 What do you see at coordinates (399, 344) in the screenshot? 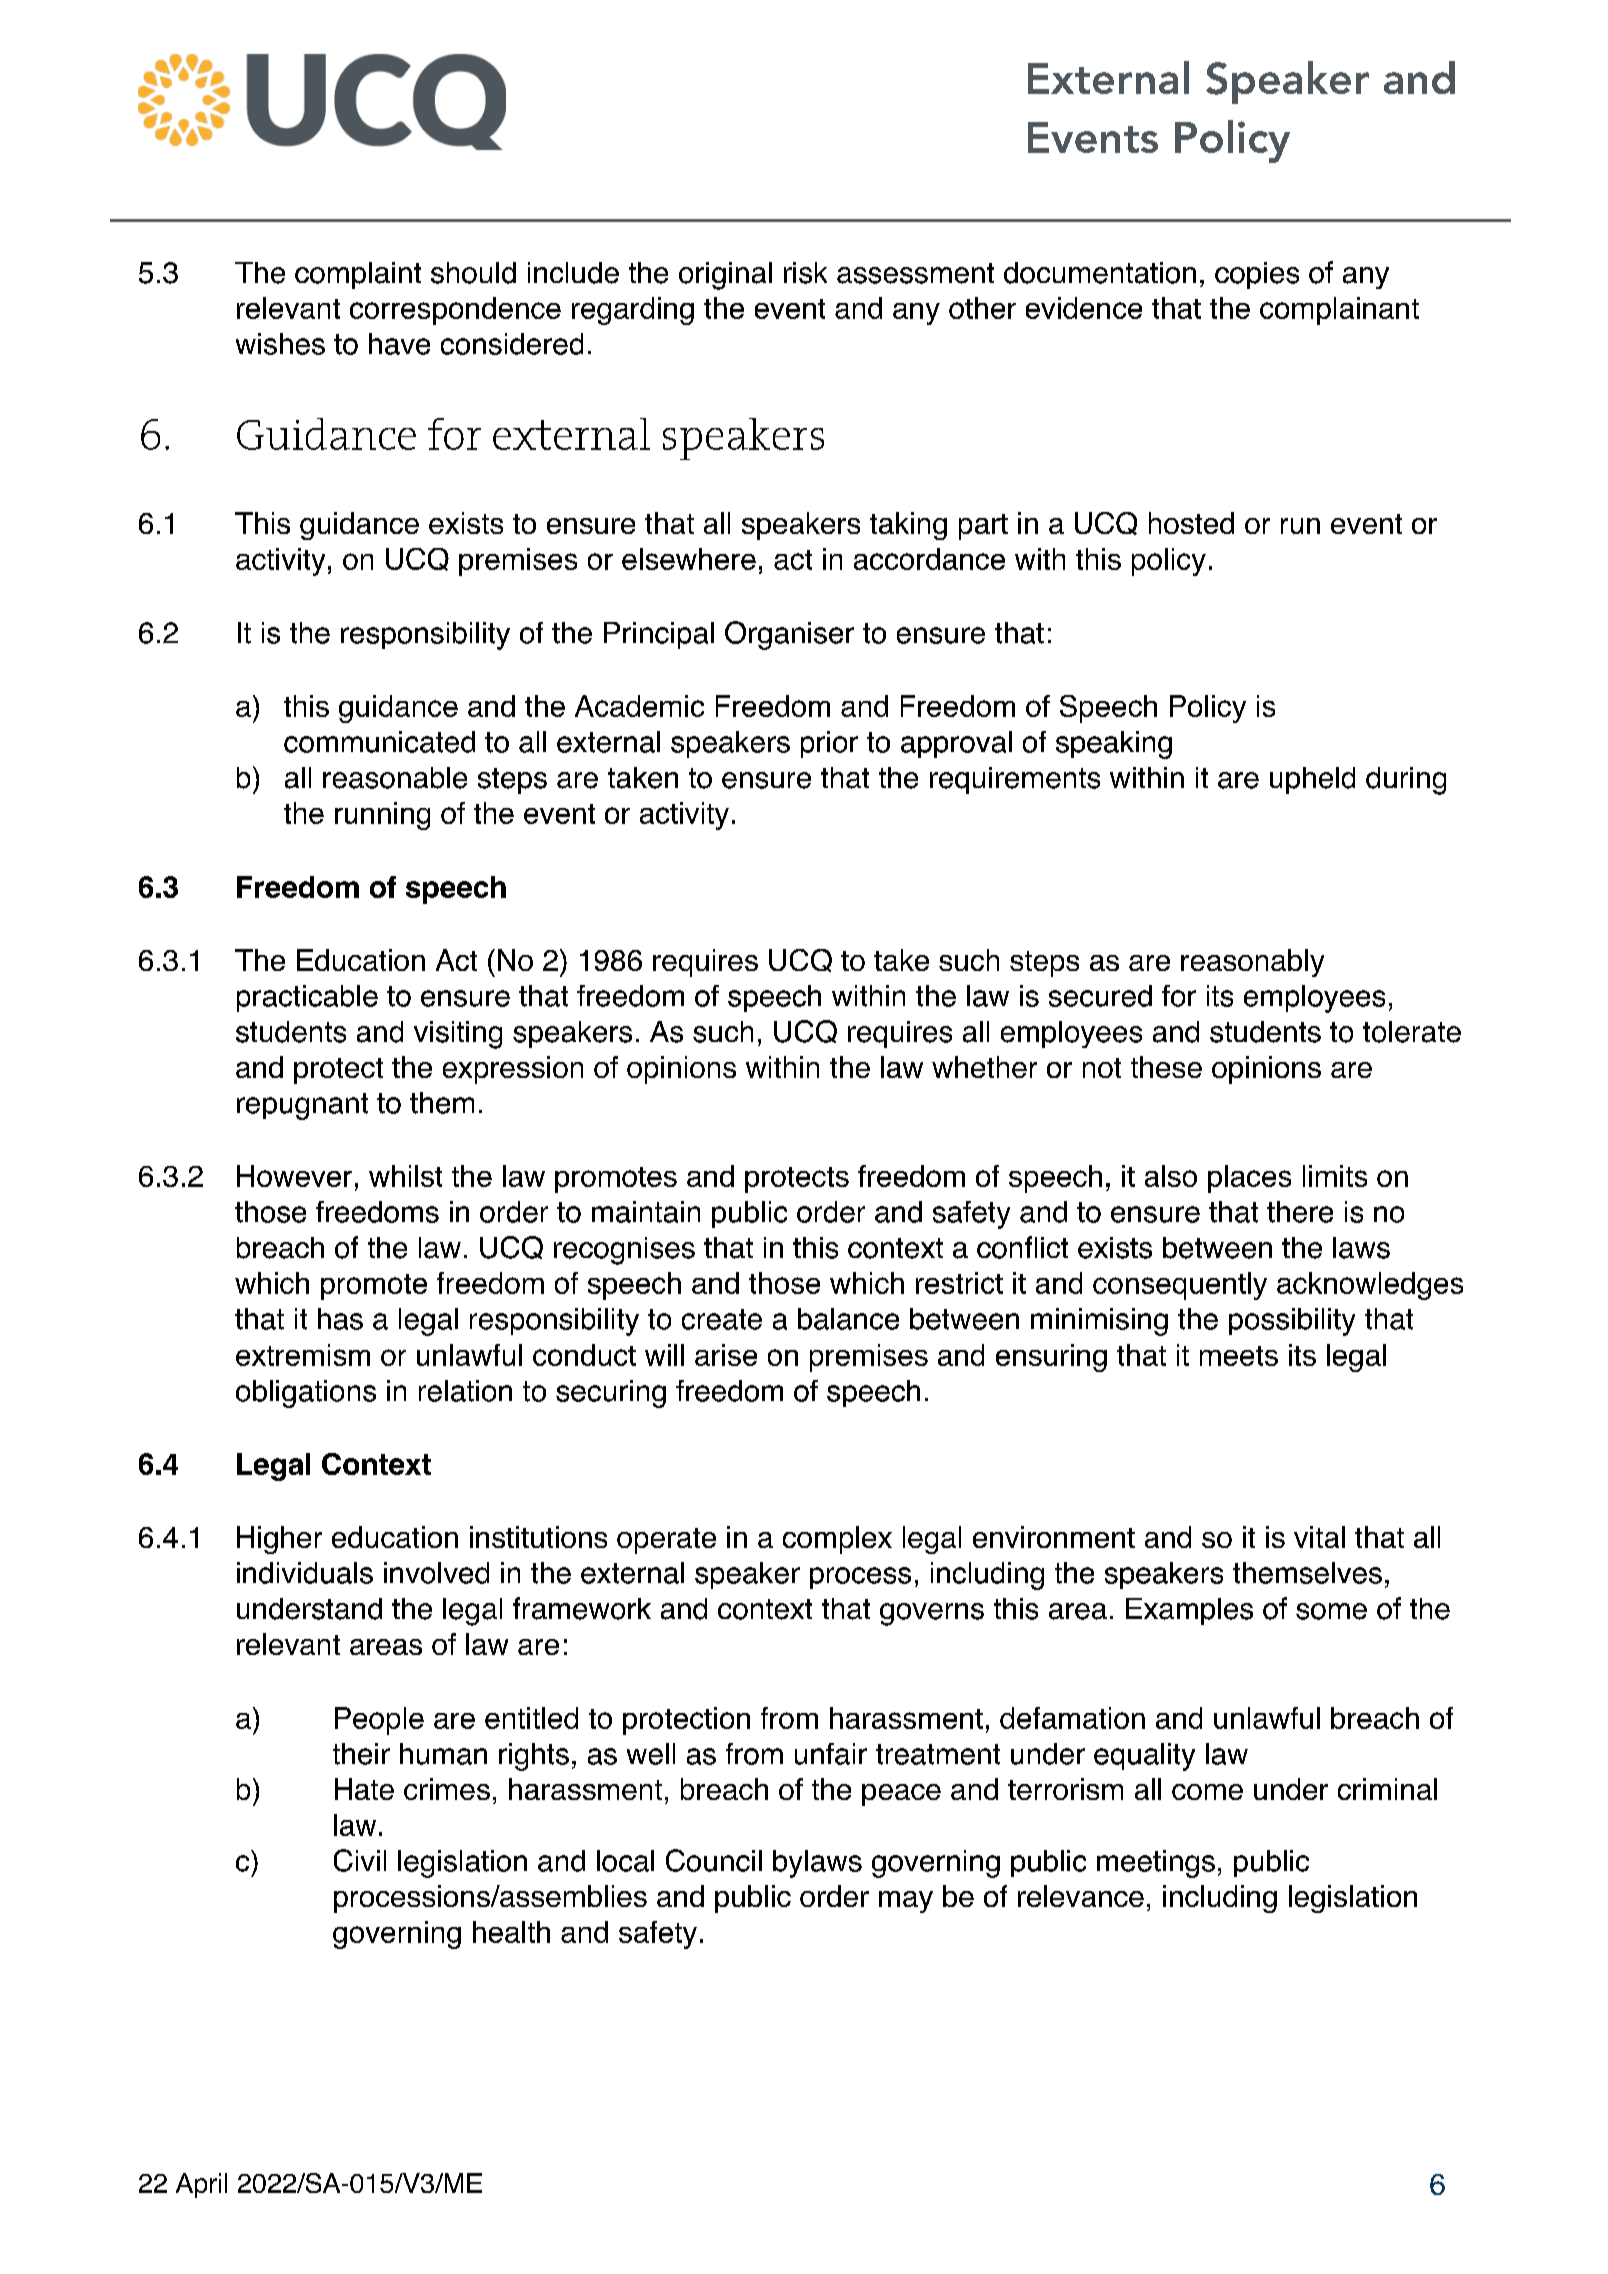
I see `have` at bounding box center [399, 344].
